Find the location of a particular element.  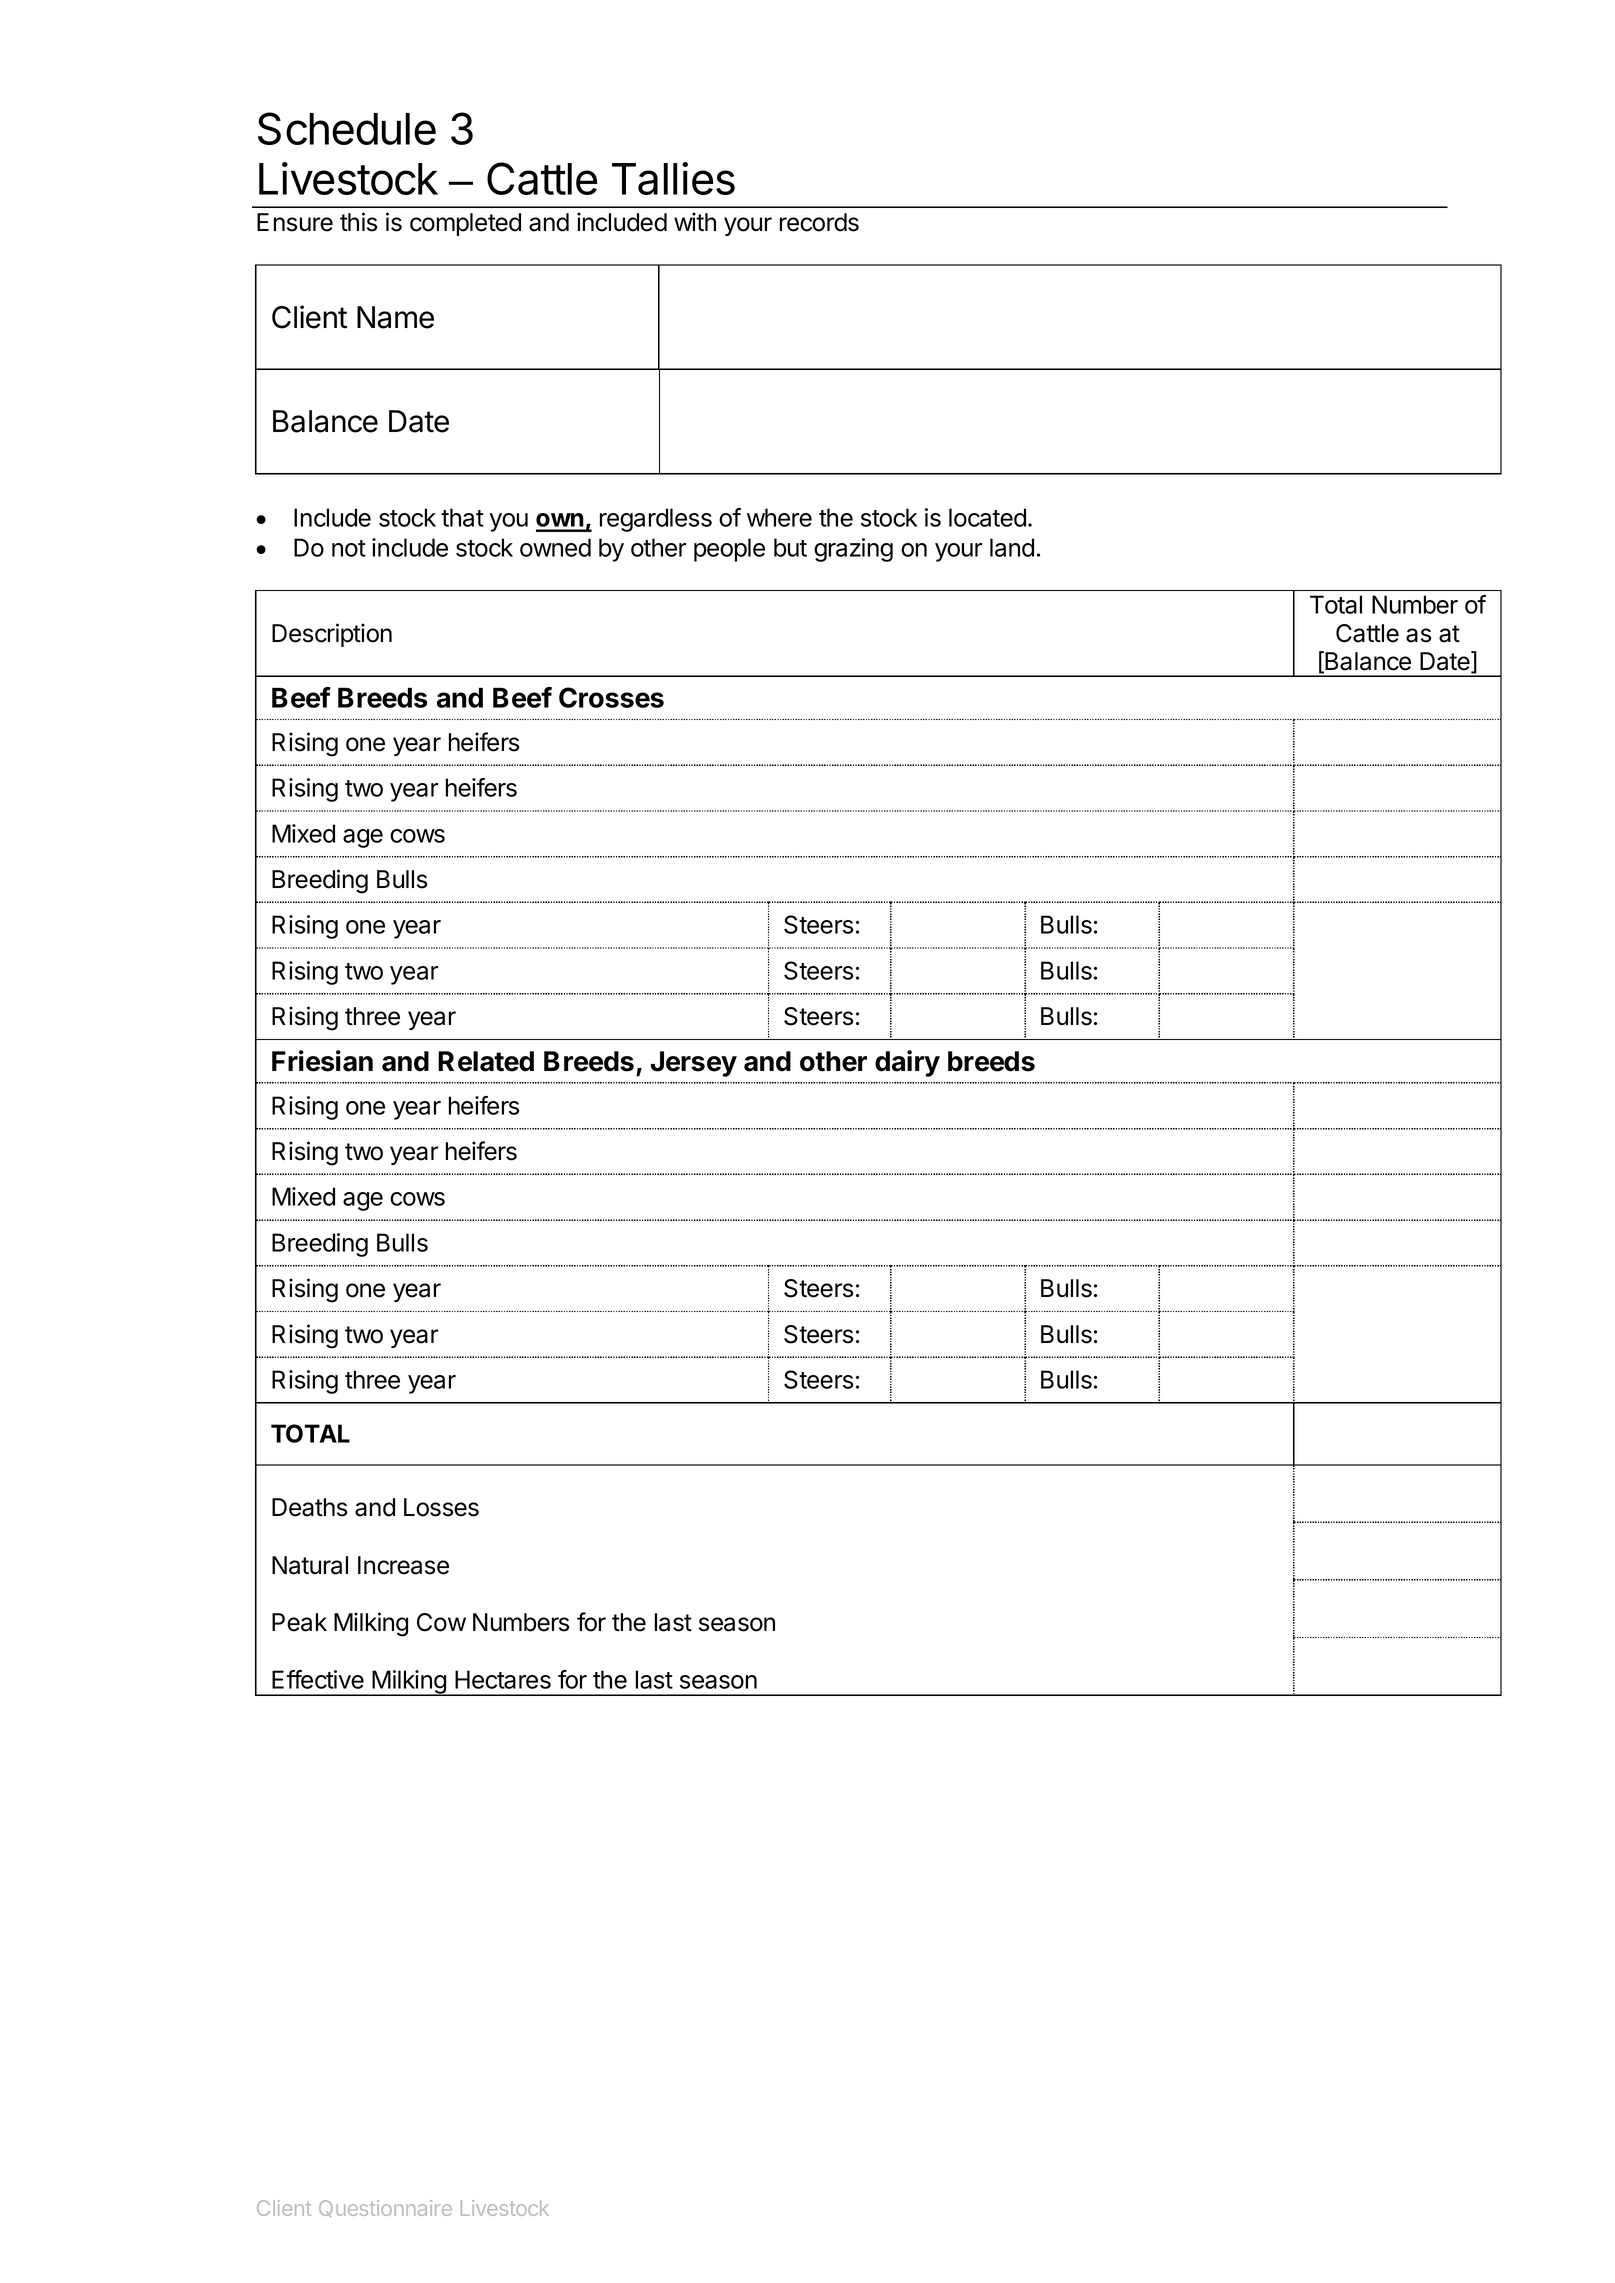

Hectares is located at coordinates (503, 1679).
